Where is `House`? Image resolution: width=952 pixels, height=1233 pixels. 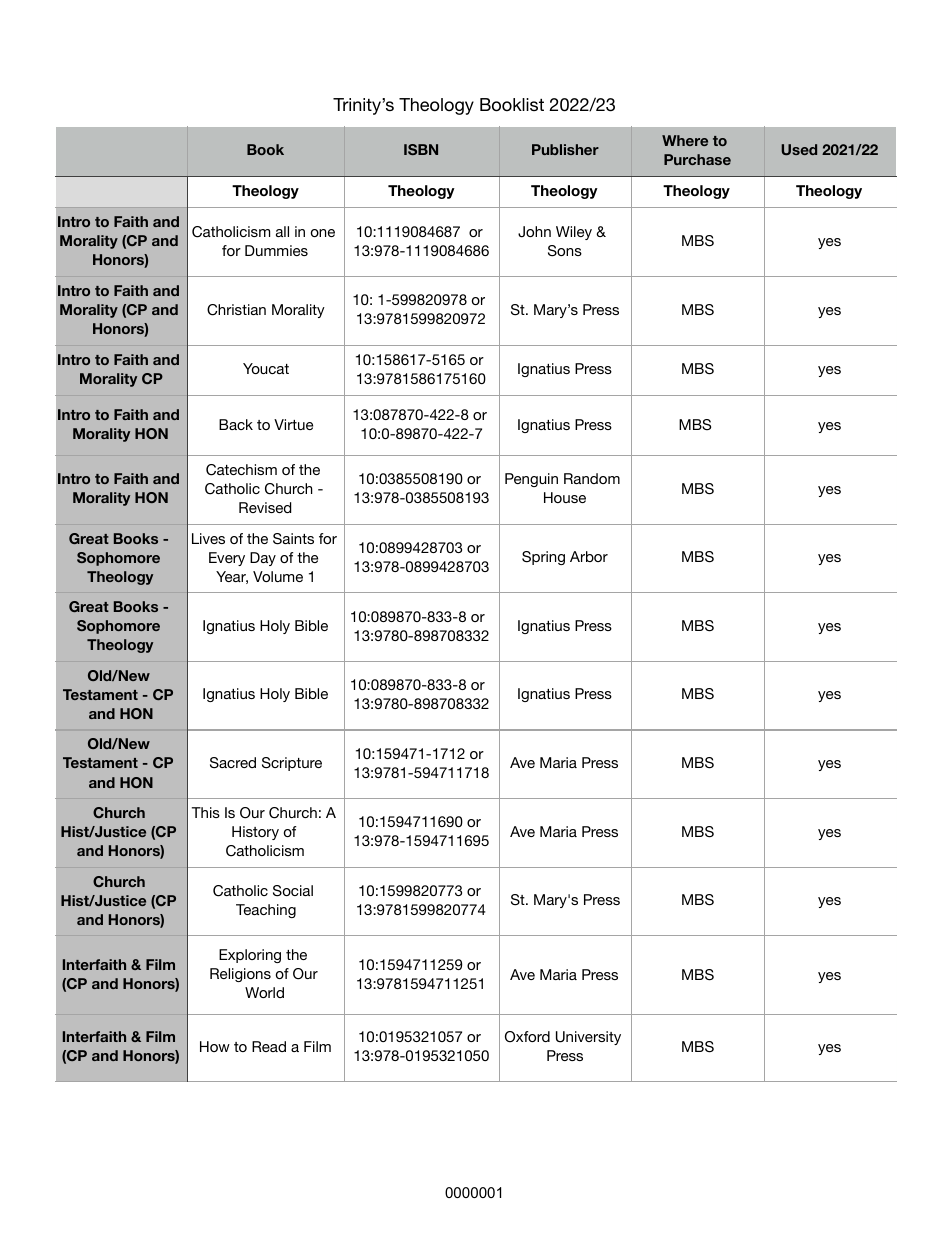
House is located at coordinates (565, 497).
